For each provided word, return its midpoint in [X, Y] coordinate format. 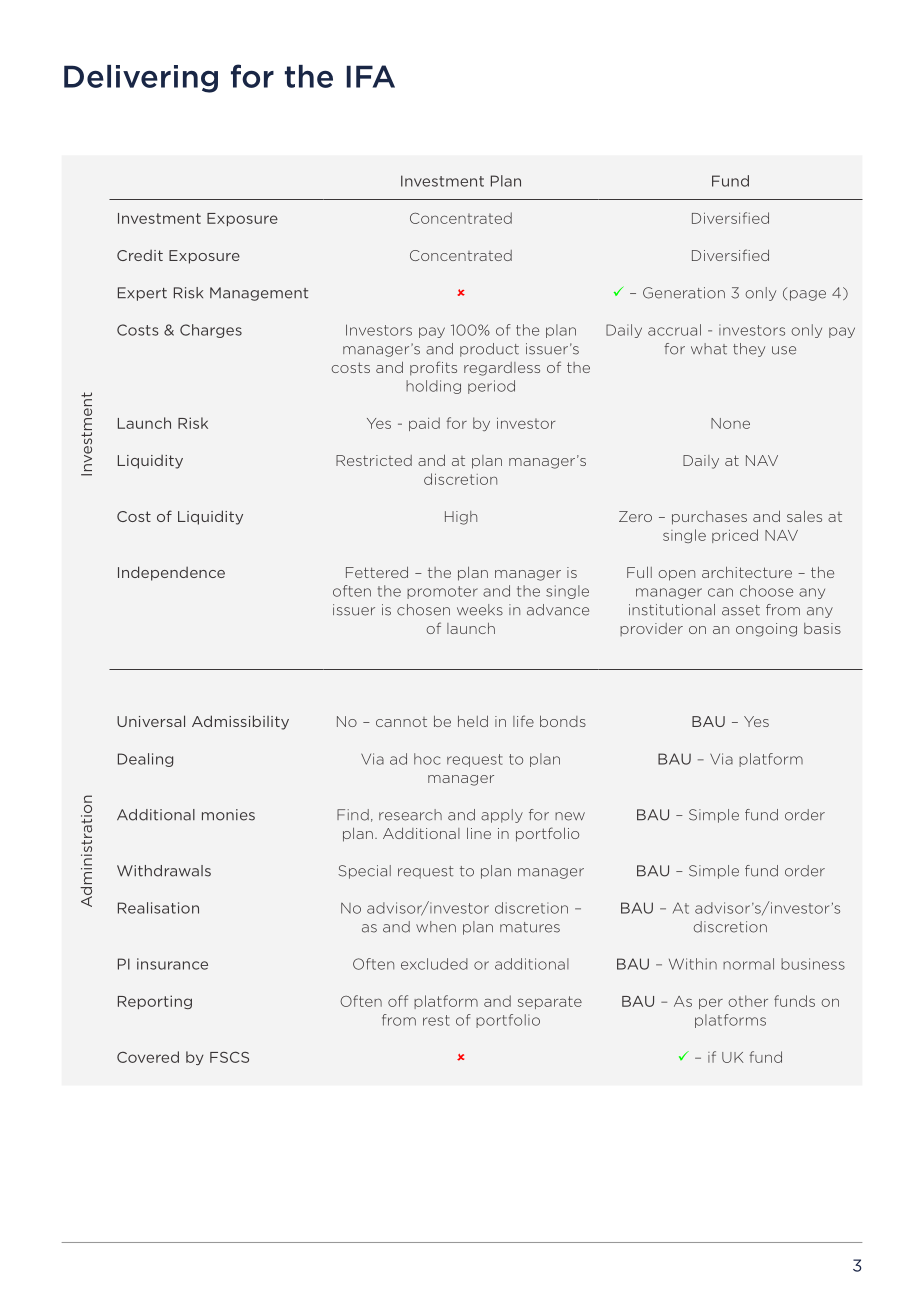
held [473, 721]
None [730, 423]
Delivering [141, 79]
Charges [211, 331]
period [491, 387]
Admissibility [240, 722]
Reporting [155, 1002]
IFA [370, 76]
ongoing [766, 630]
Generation [684, 293]
